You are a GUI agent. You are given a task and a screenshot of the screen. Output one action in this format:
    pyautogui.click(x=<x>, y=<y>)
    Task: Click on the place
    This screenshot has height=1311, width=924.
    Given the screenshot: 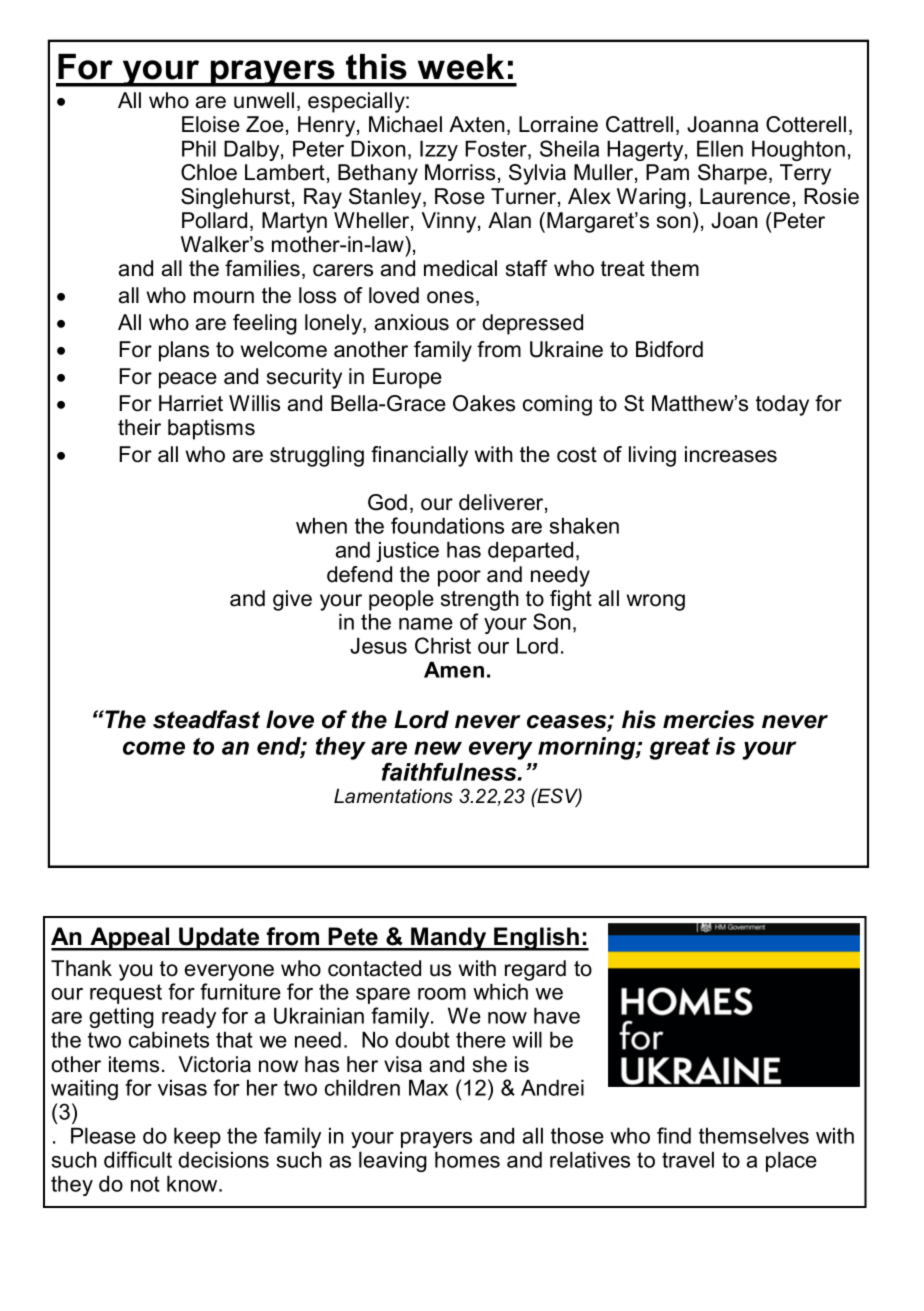 What is the action you would take?
    pyautogui.click(x=791, y=1161)
